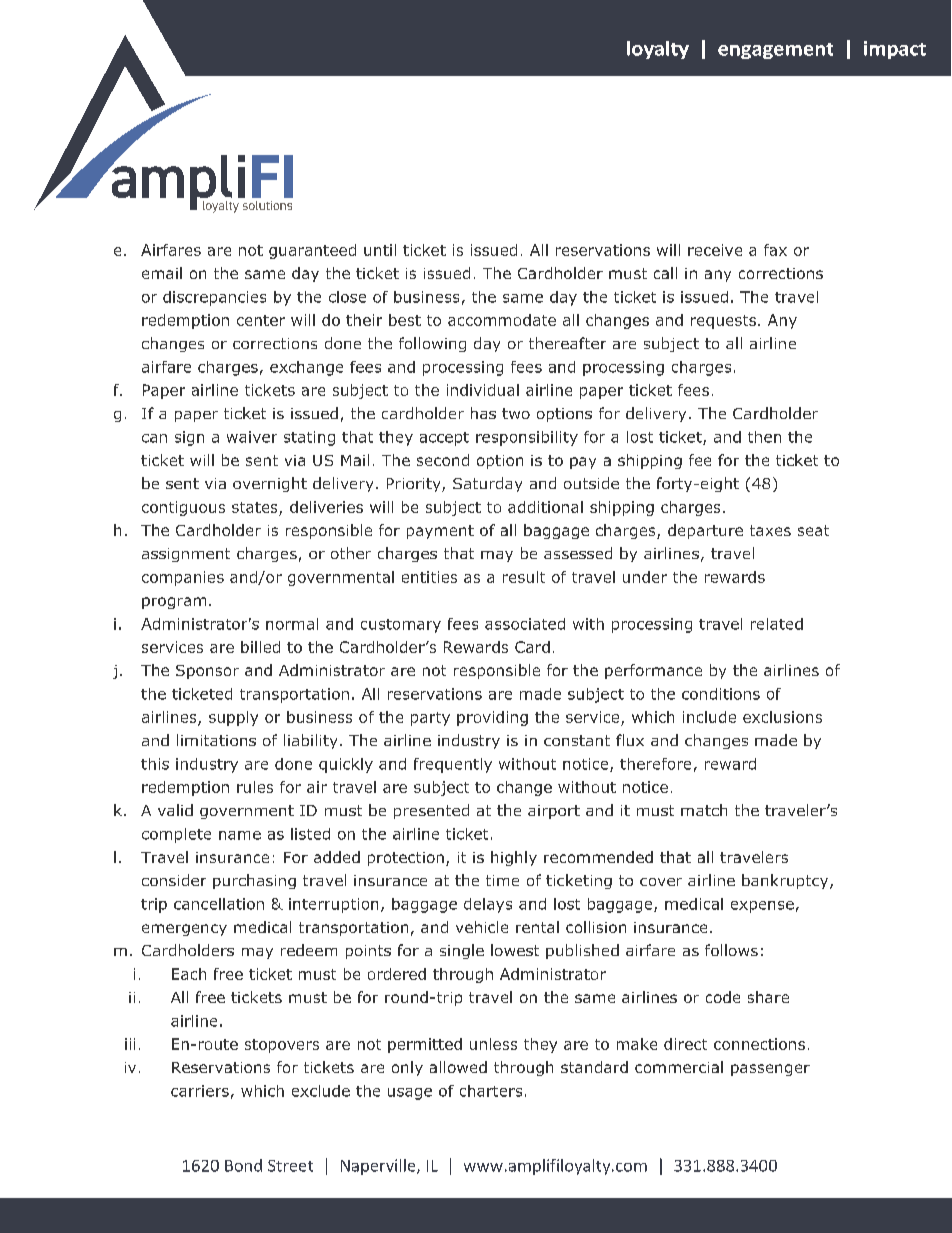 This image has width=952, height=1233. Describe the element at coordinates (214, 298) in the image. I see `discrepancies` at that location.
